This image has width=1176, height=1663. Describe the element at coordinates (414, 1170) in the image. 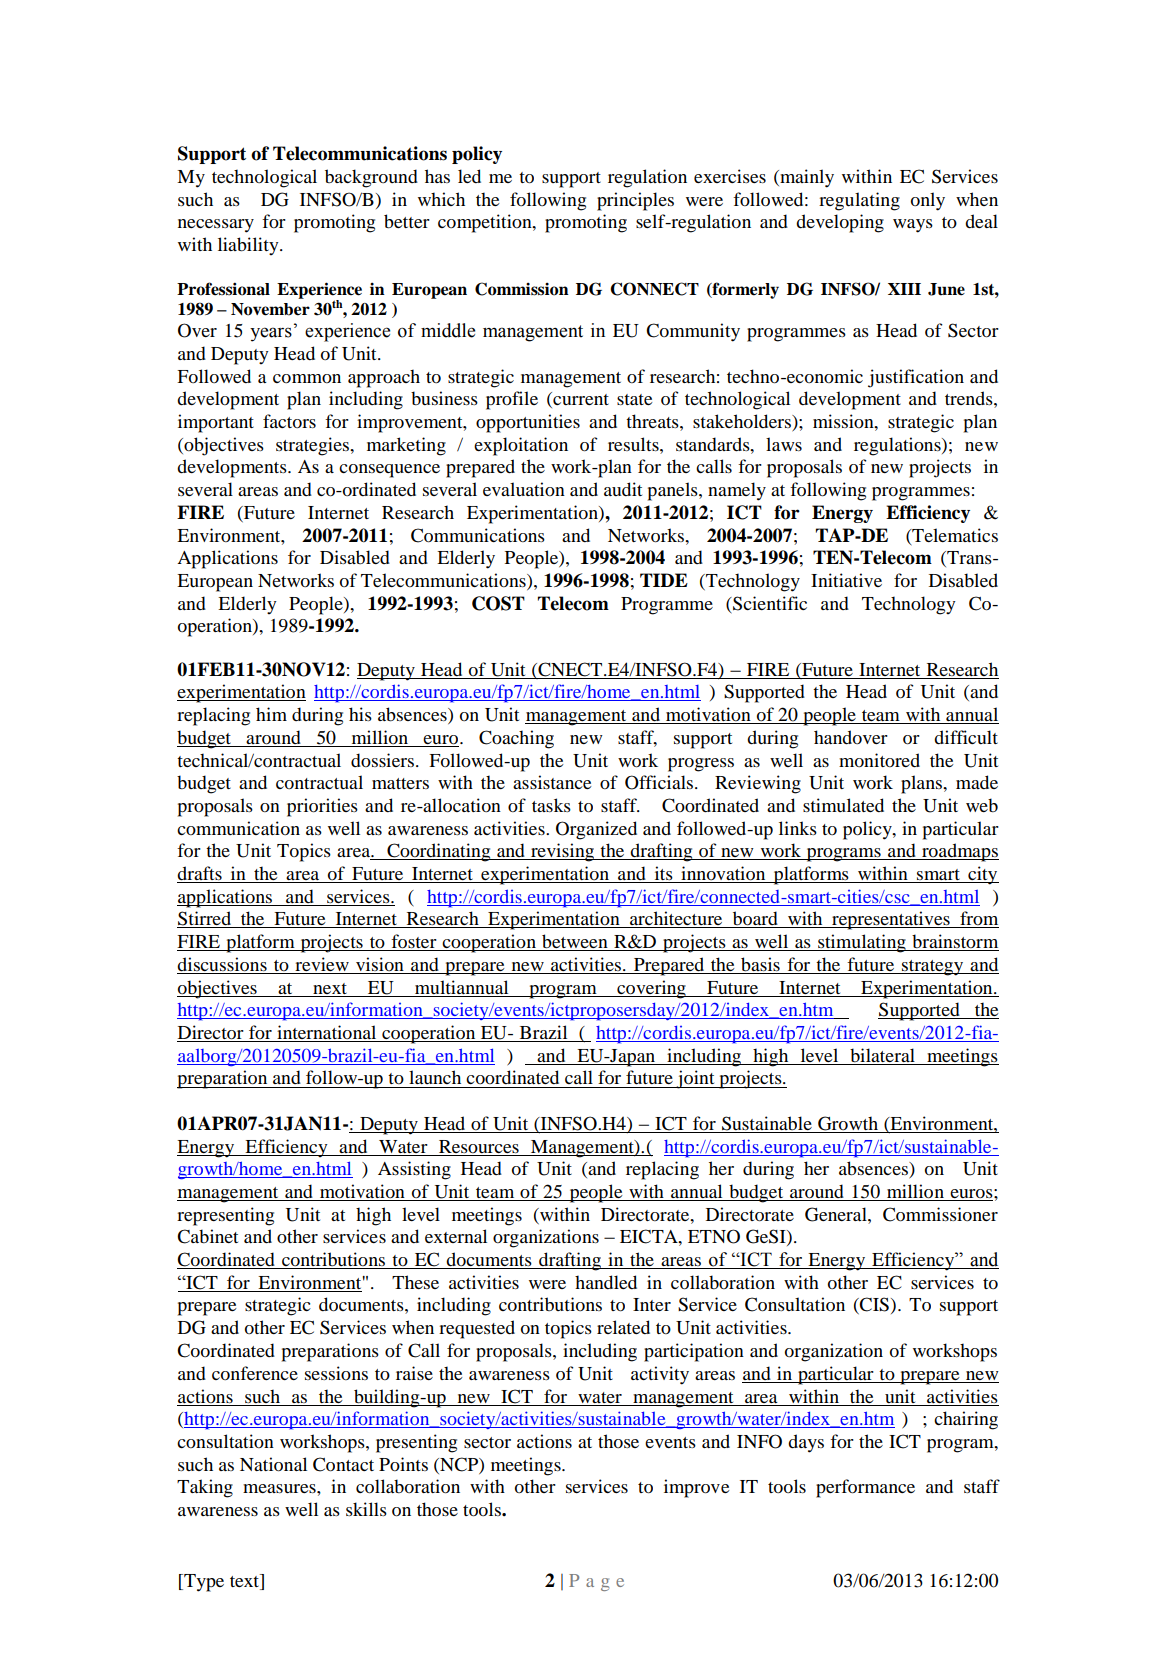

I see `Assisting` at that location.
